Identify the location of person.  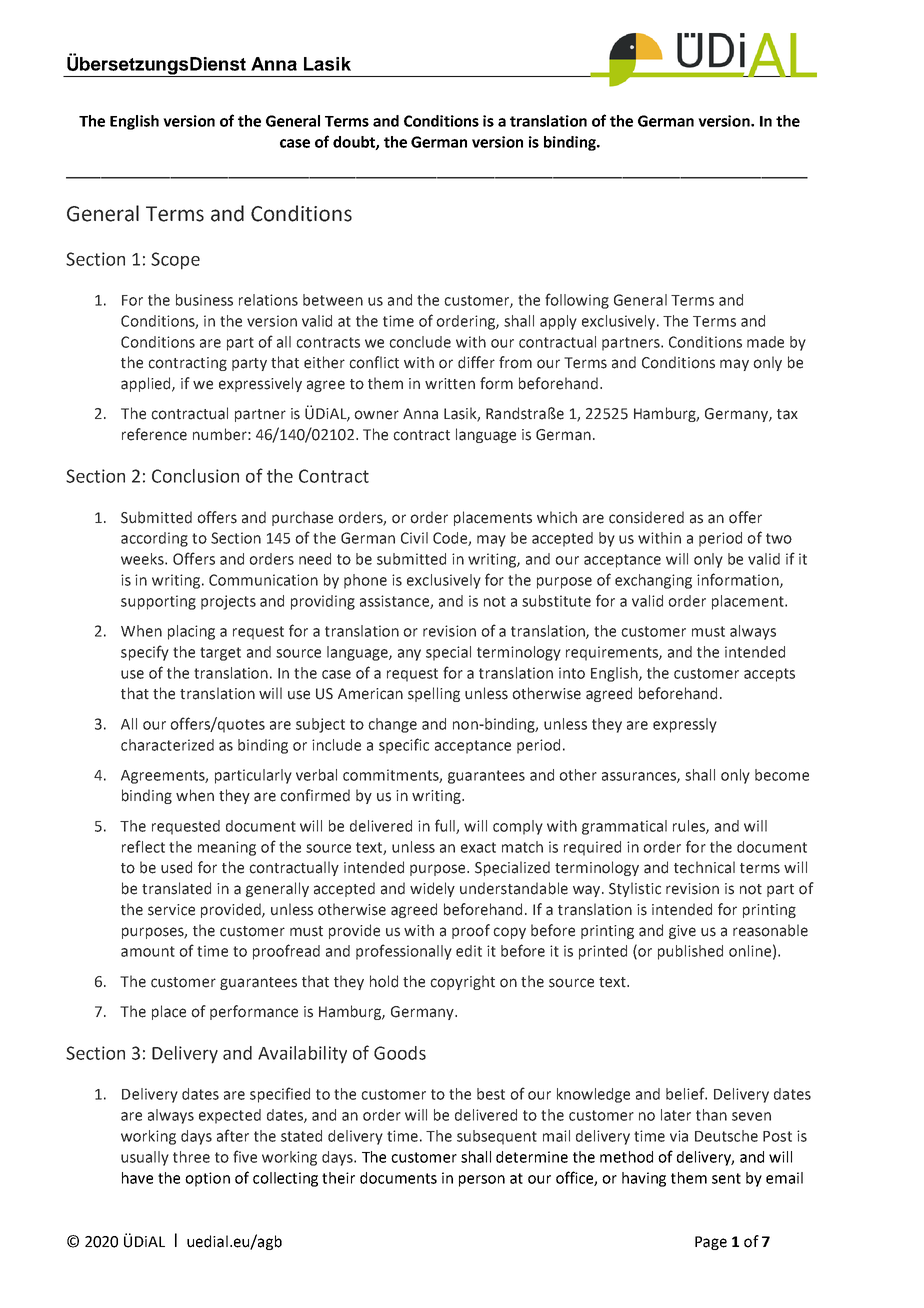
(482, 1181).
